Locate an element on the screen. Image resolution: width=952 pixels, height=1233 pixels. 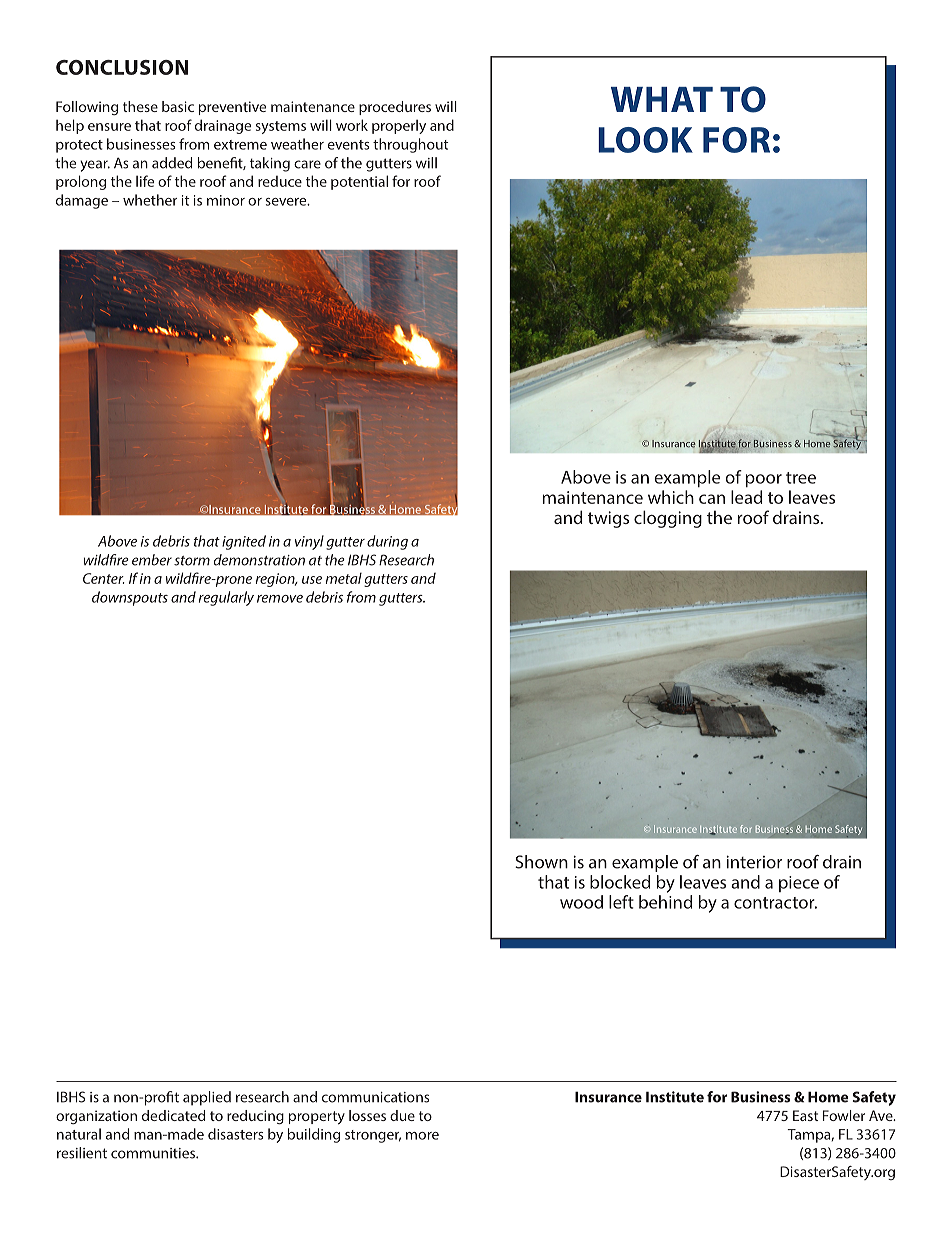
piece is located at coordinates (799, 884).
